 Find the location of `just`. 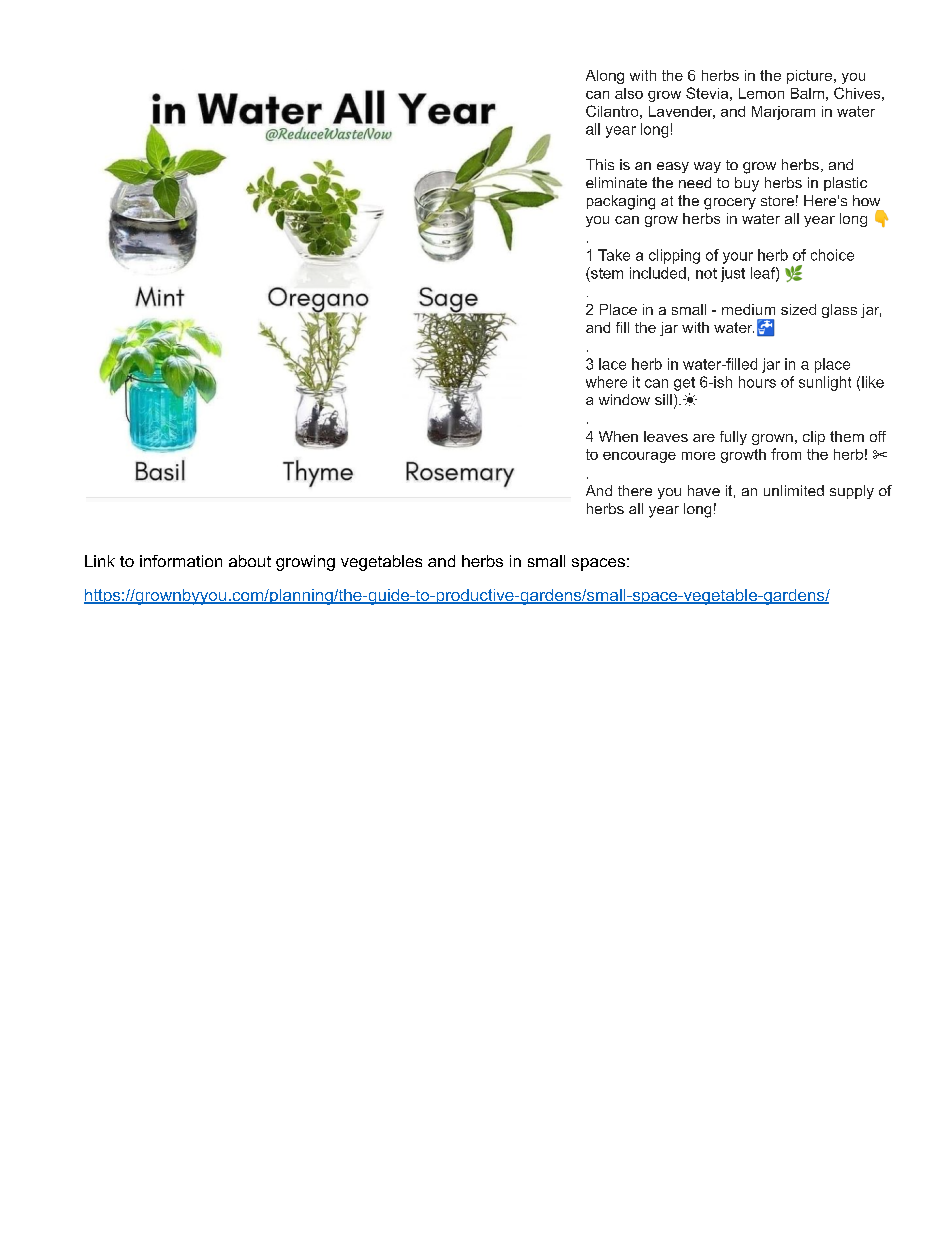

just is located at coordinates (733, 274).
